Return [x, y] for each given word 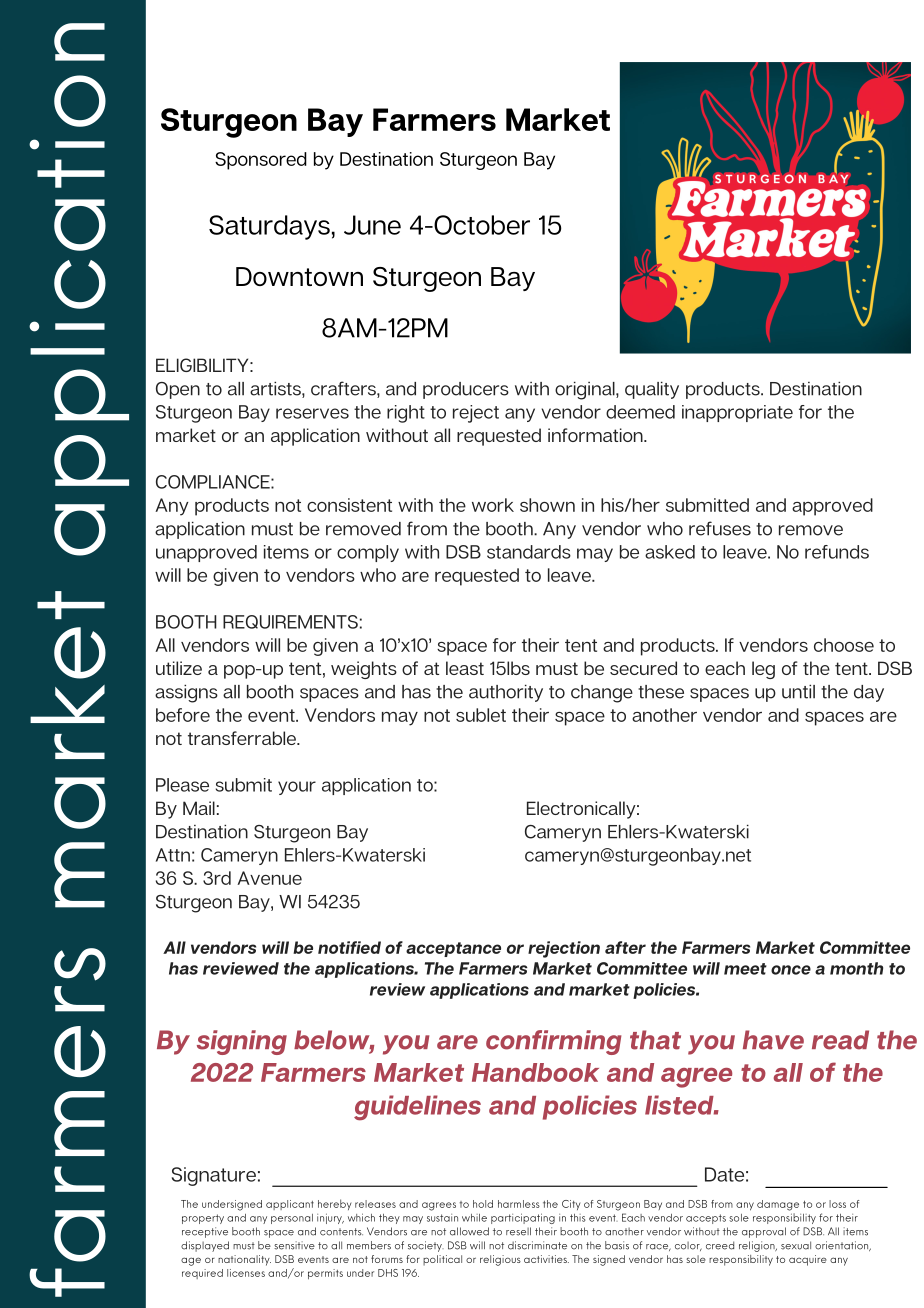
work [493, 505]
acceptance [453, 949]
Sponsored [261, 161]
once [791, 970]
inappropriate [737, 413]
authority [506, 693]
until [798, 691]
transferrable [243, 738]
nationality [244, 1260]
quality [652, 390]
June [372, 225]
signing [242, 1042]
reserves [312, 413]
